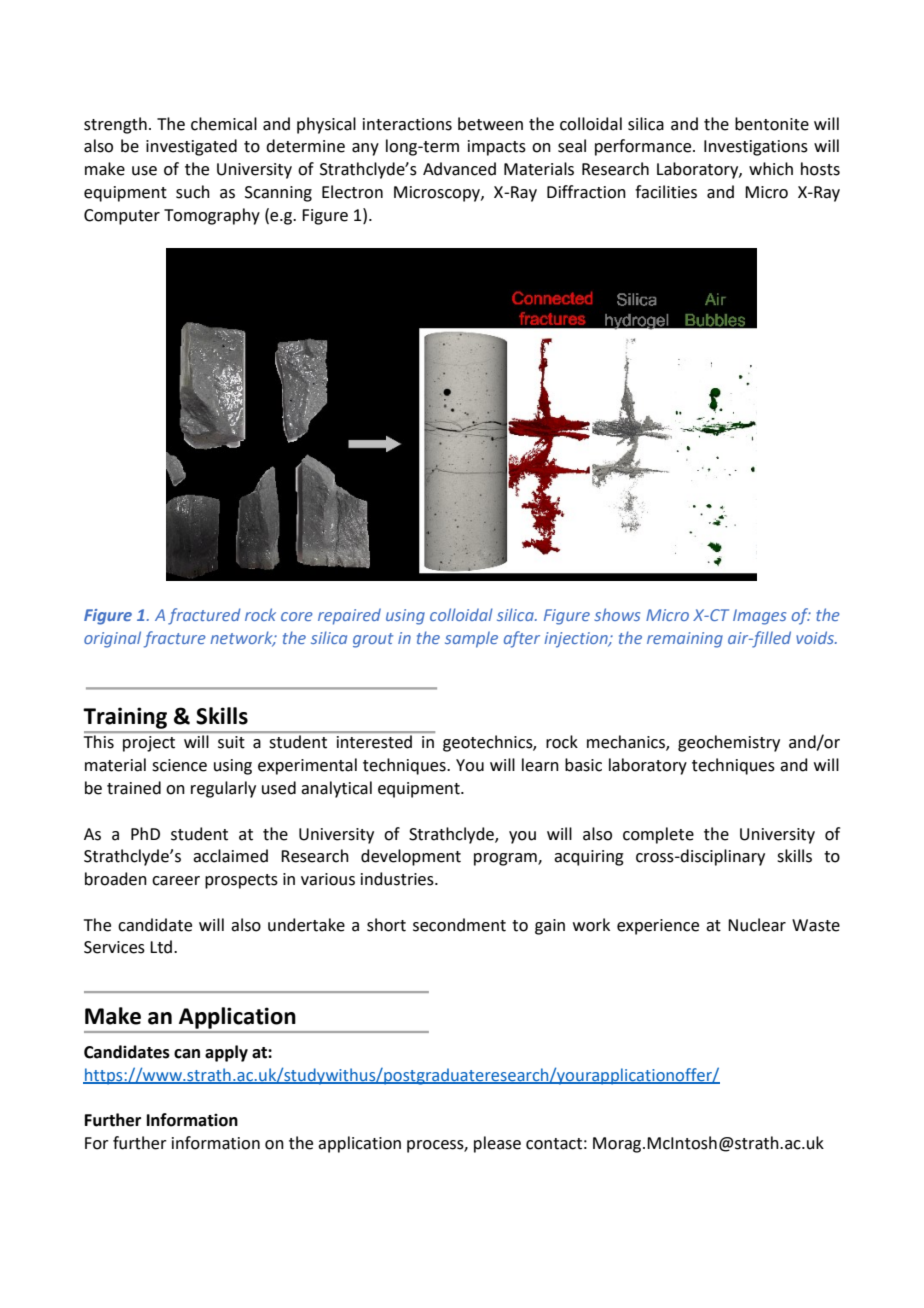 The height and width of the document is (1308, 924). What do you see at coordinates (759, 617) in the document?
I see `Images` at bounding box center [759, 617].
